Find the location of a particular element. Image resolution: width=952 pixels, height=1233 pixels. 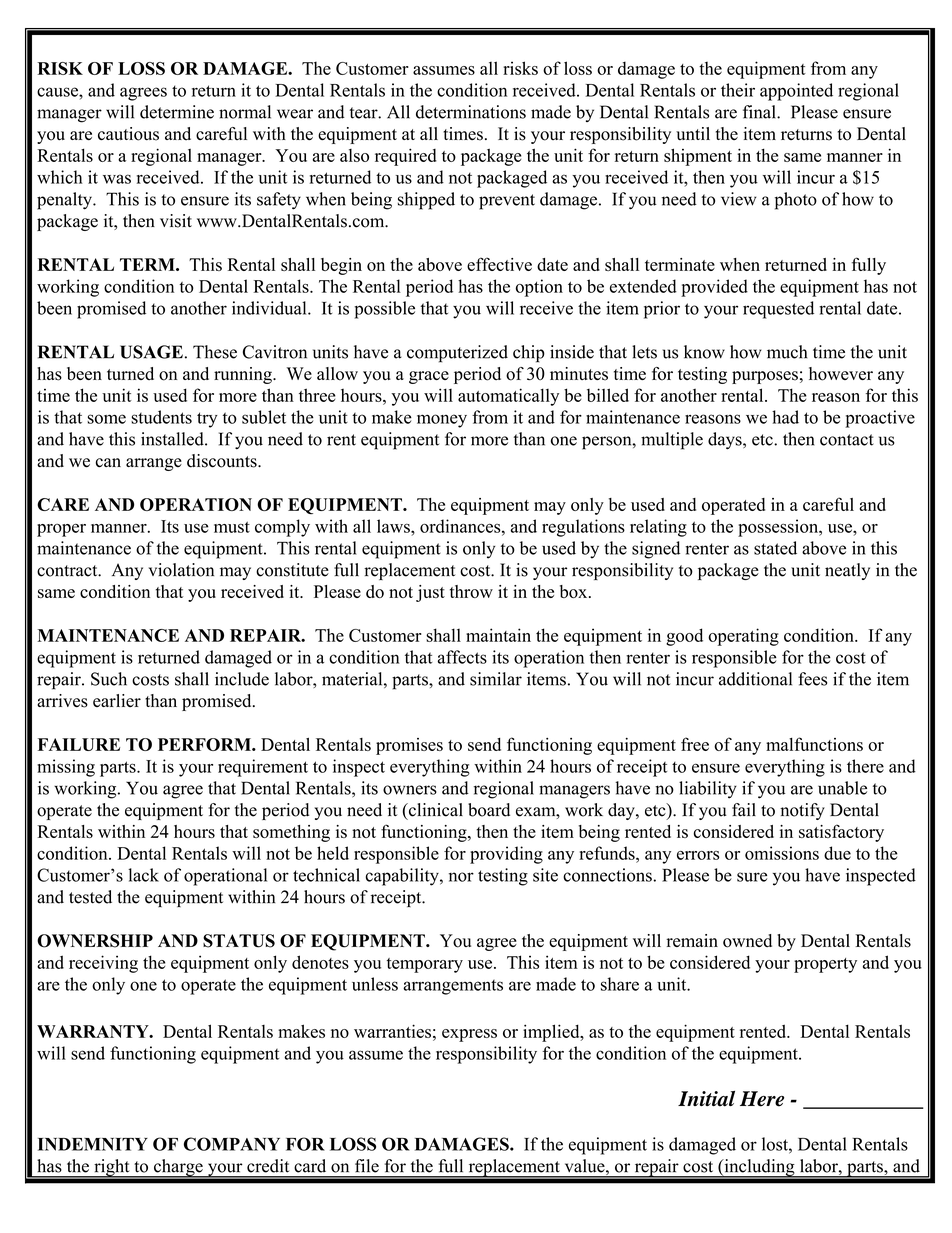

USAGE is located at coordinates (151, 352).
